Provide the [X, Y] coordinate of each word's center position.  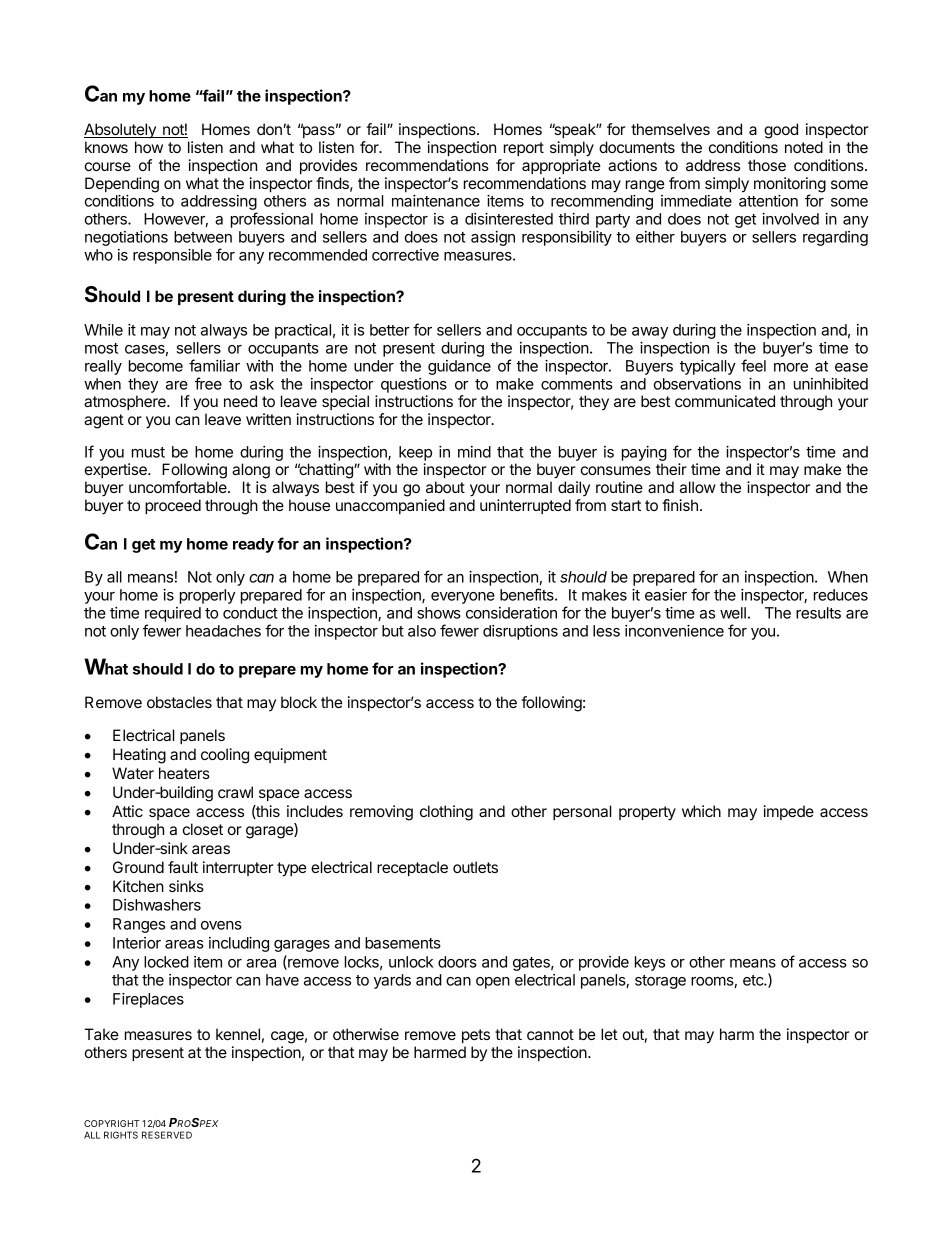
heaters [184, 773]
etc [754, 980]
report [524, 149]
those [767, 165]
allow [698, 487]
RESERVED [167, 1135]
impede [789, 812]
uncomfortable [179, 487]
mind [474, 452]
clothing [446, 813]
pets [476, 1036]
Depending [122, 185]
